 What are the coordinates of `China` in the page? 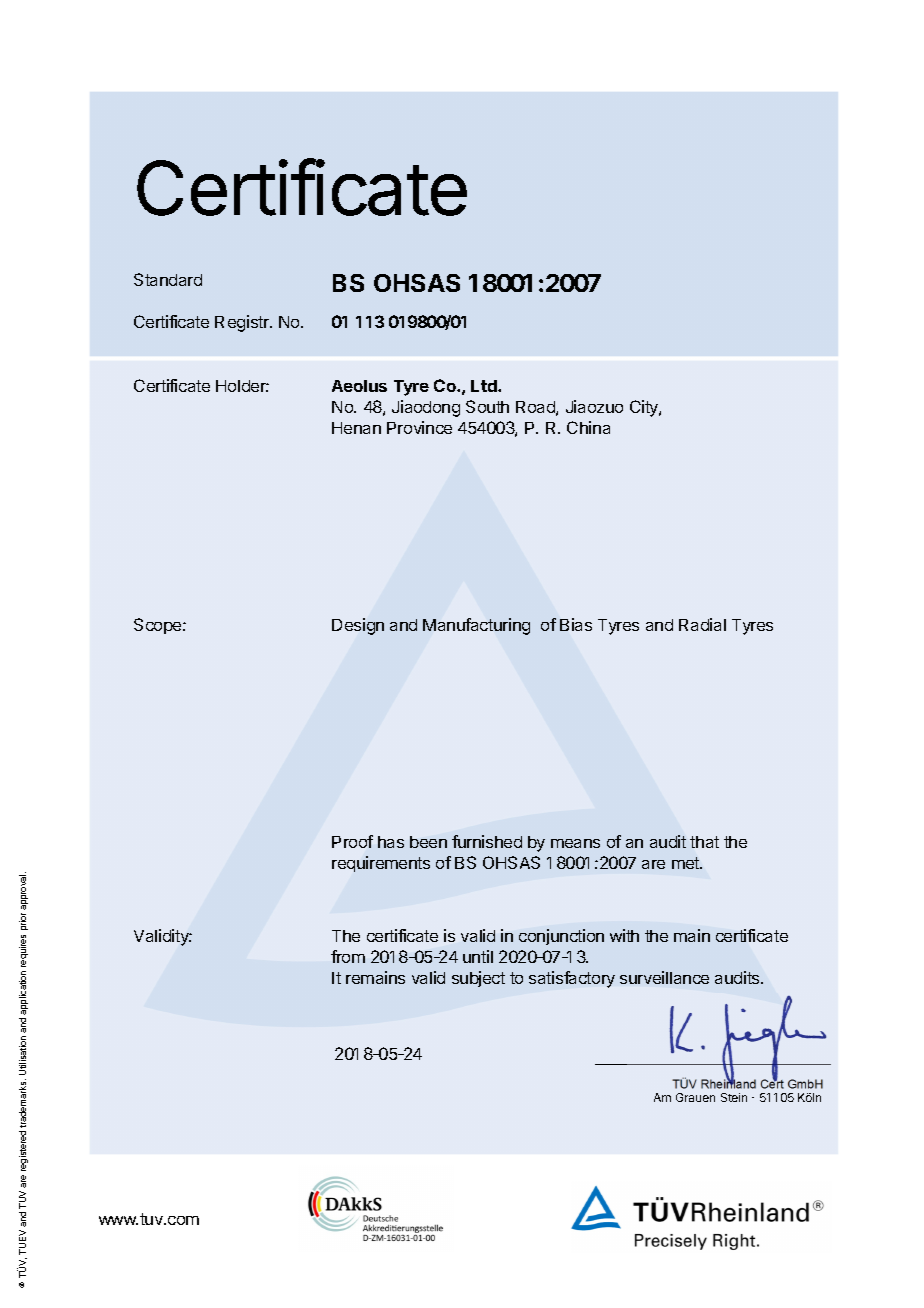 It's located at (588, 427).
